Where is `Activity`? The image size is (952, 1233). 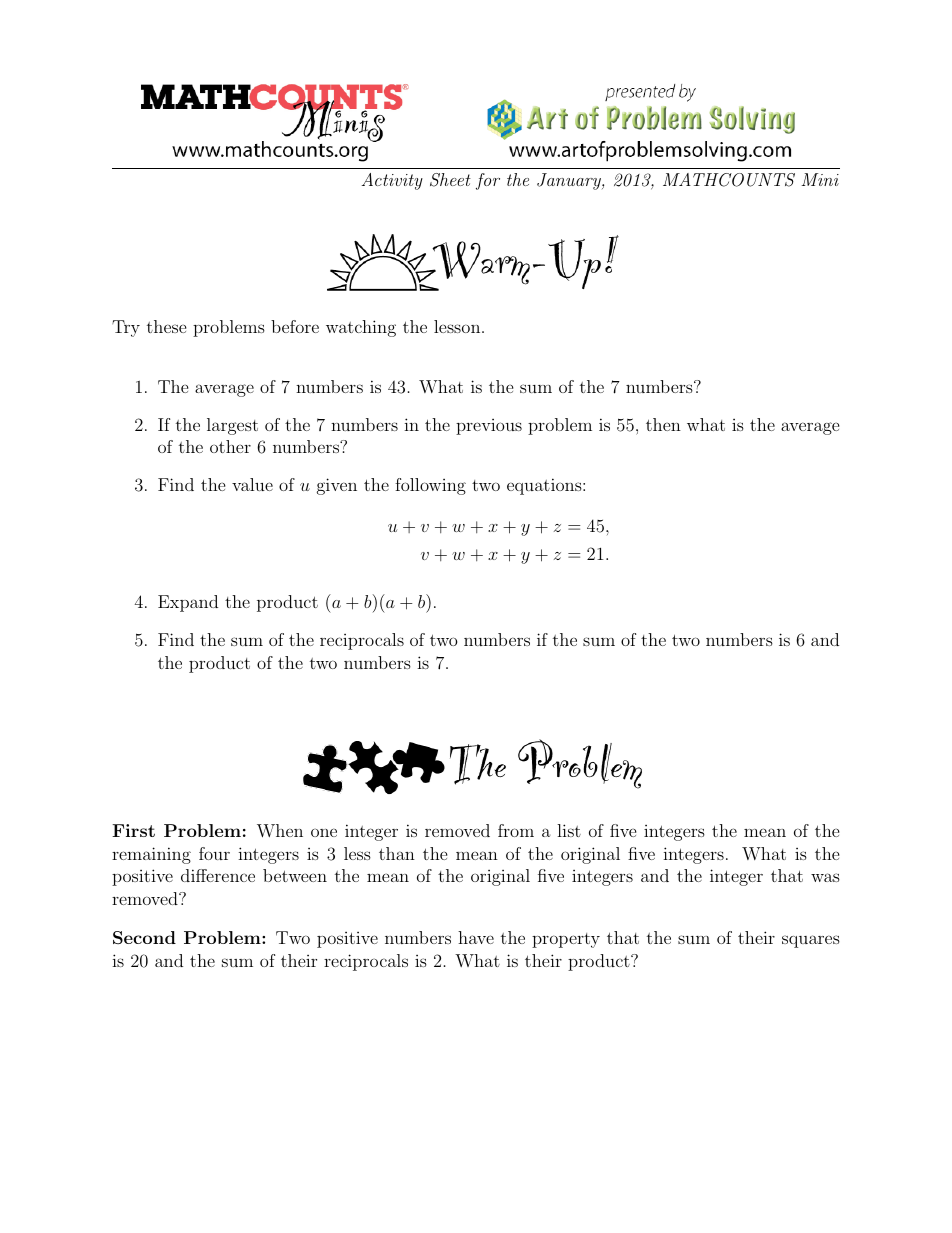 Activity is located at coordinates (392, 181).
